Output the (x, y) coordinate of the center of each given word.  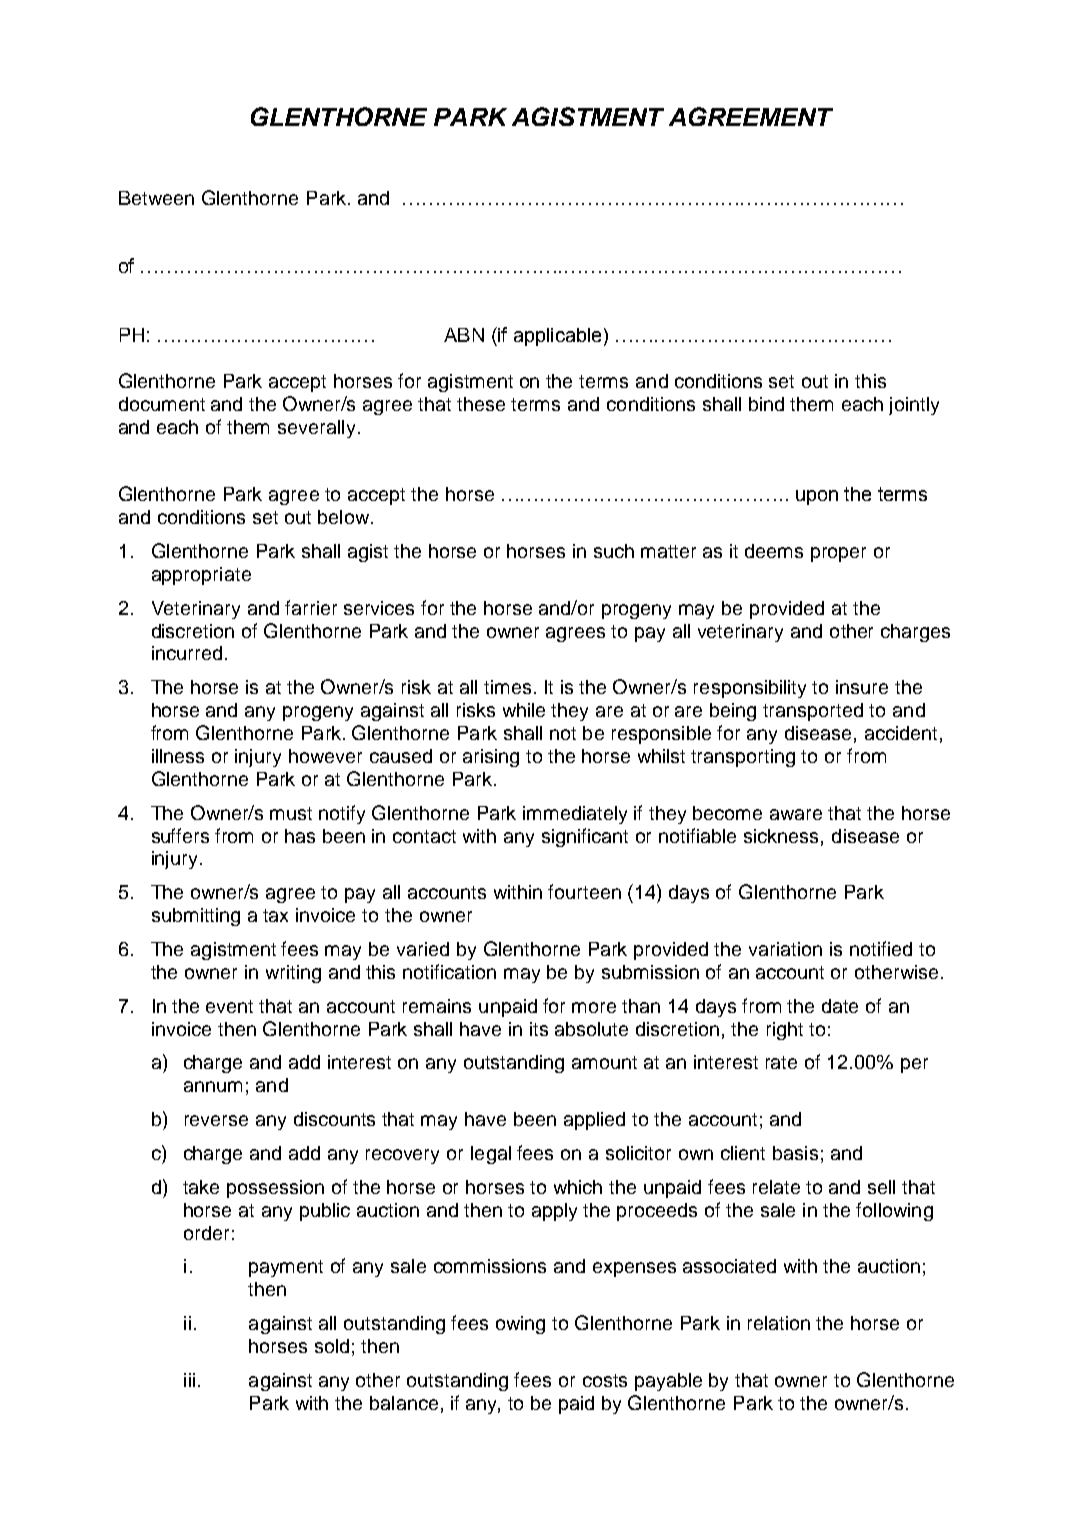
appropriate (201, 576)
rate (781, 1062)
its (539, 1029)
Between (156, 198)
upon (817, 497)
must (291, 813)
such (614, 551)
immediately (575, 815)
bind (766, 404)
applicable (557, 337)
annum (213, 1086)
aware (796, 814)
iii (189, 1380)
